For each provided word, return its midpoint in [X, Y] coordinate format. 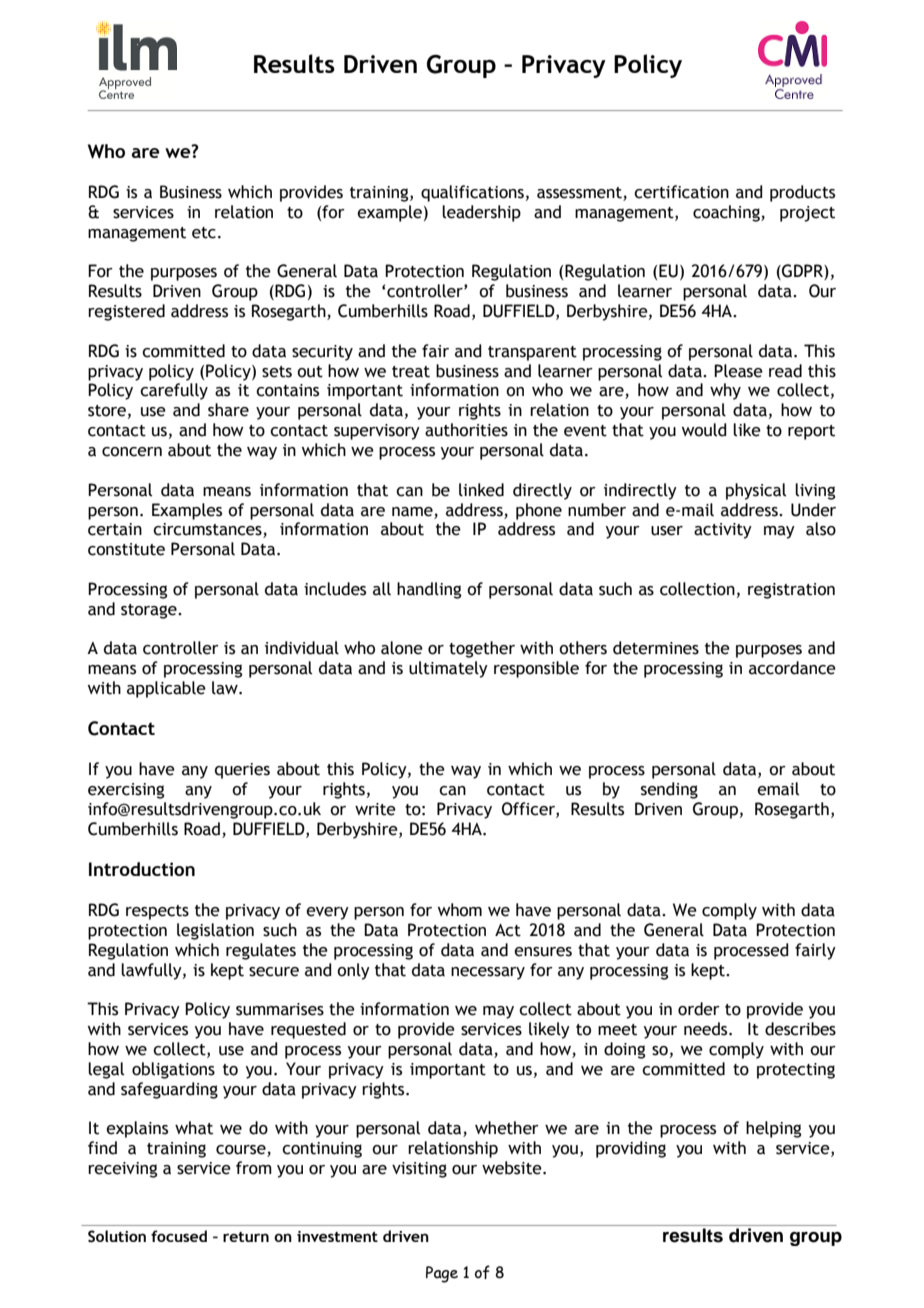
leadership [481, 213]
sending [669, 790]
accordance [792, 668]
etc [204, 233]
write [375, 809]
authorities [466, 430]
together [482, 649]
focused [179, 1236]
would [704, 430]
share [228, 410]
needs [707, 1029]
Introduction [142, 869]
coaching [727, 213]
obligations [173, 1070]
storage [150, 611]
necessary [488, 973]
